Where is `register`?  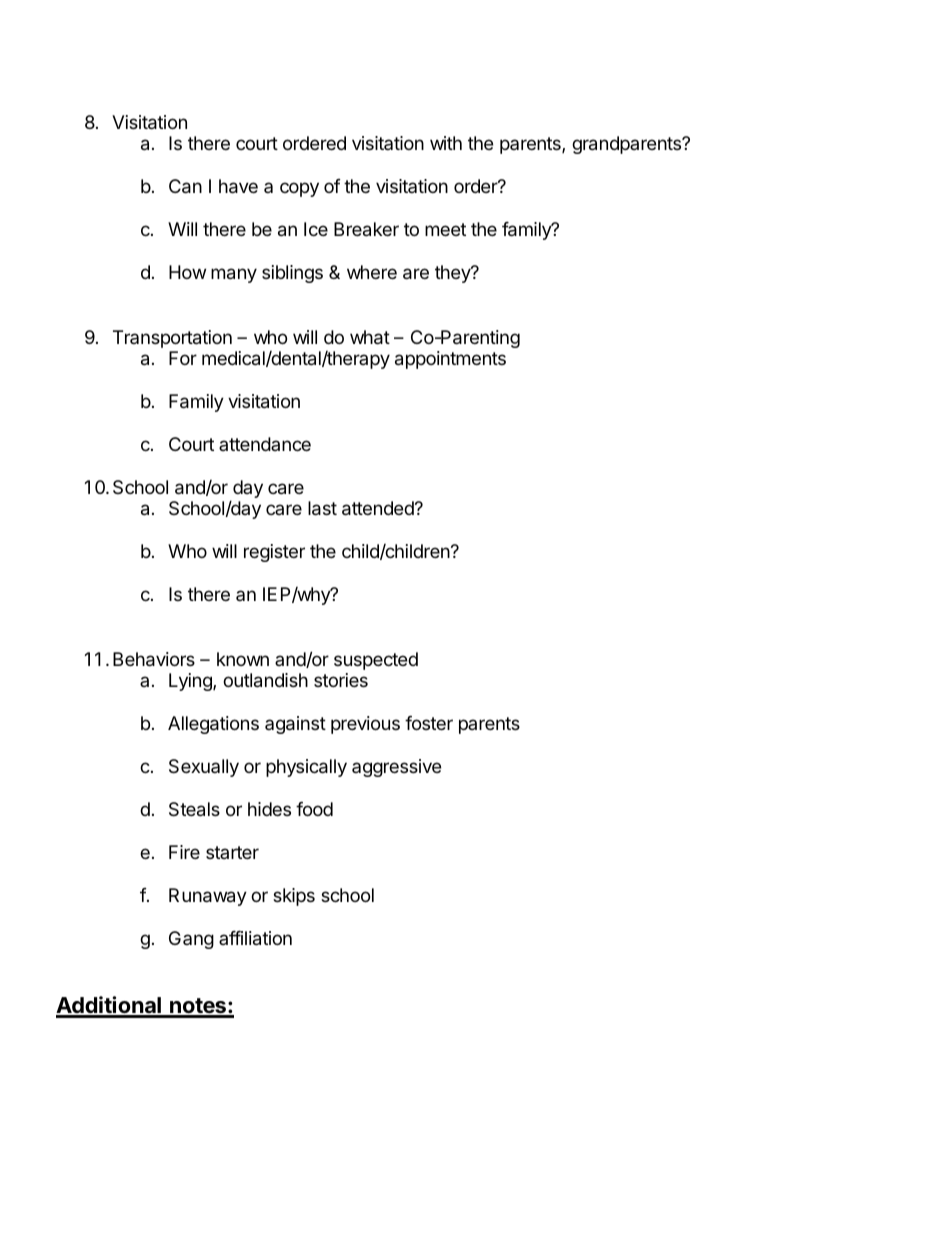
register is located at coordinates (274, 553).
